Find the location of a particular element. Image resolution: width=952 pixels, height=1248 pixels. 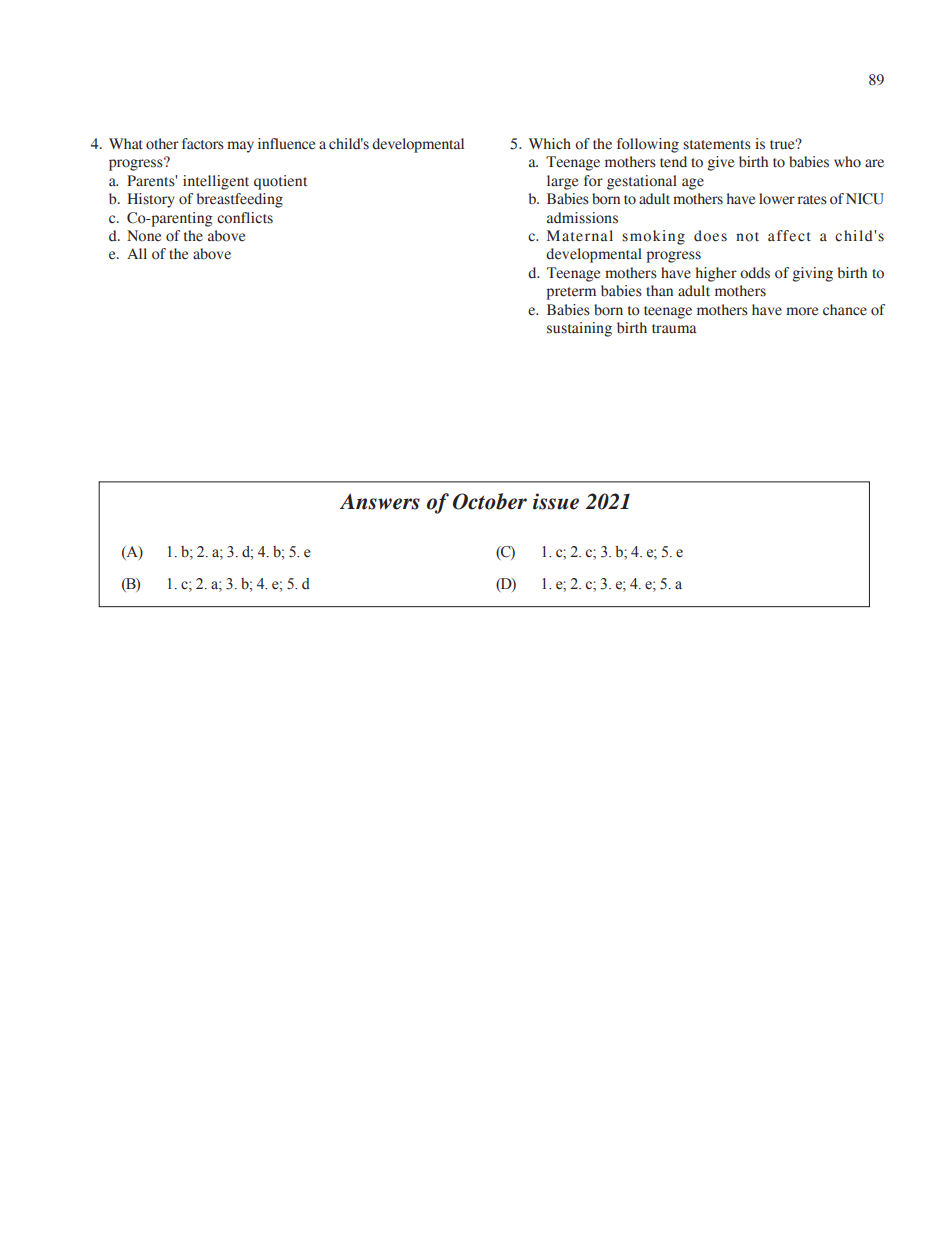

may is located at coordinates (240, 147).
